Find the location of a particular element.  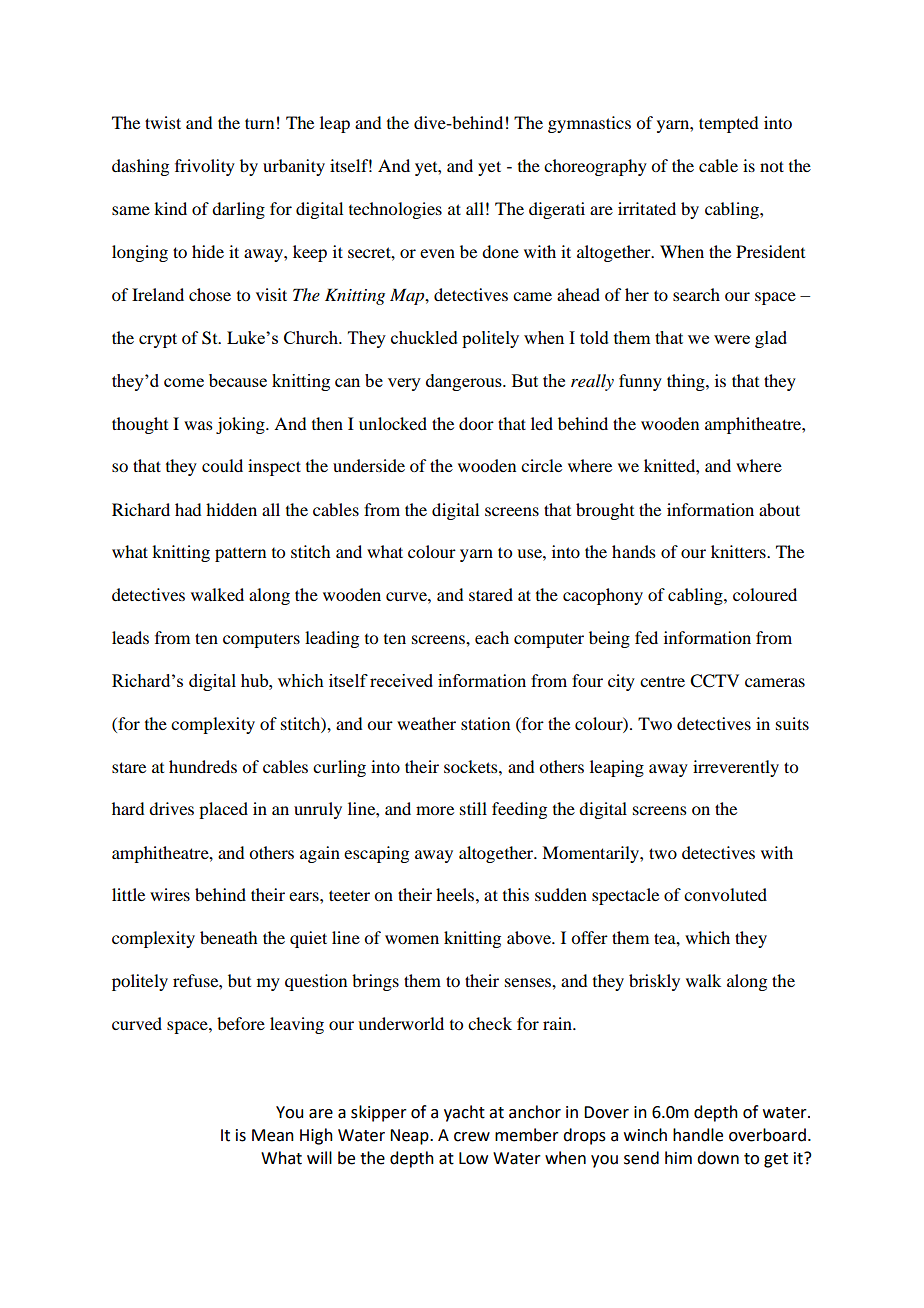

placed is located at coordinates (223, 810).
